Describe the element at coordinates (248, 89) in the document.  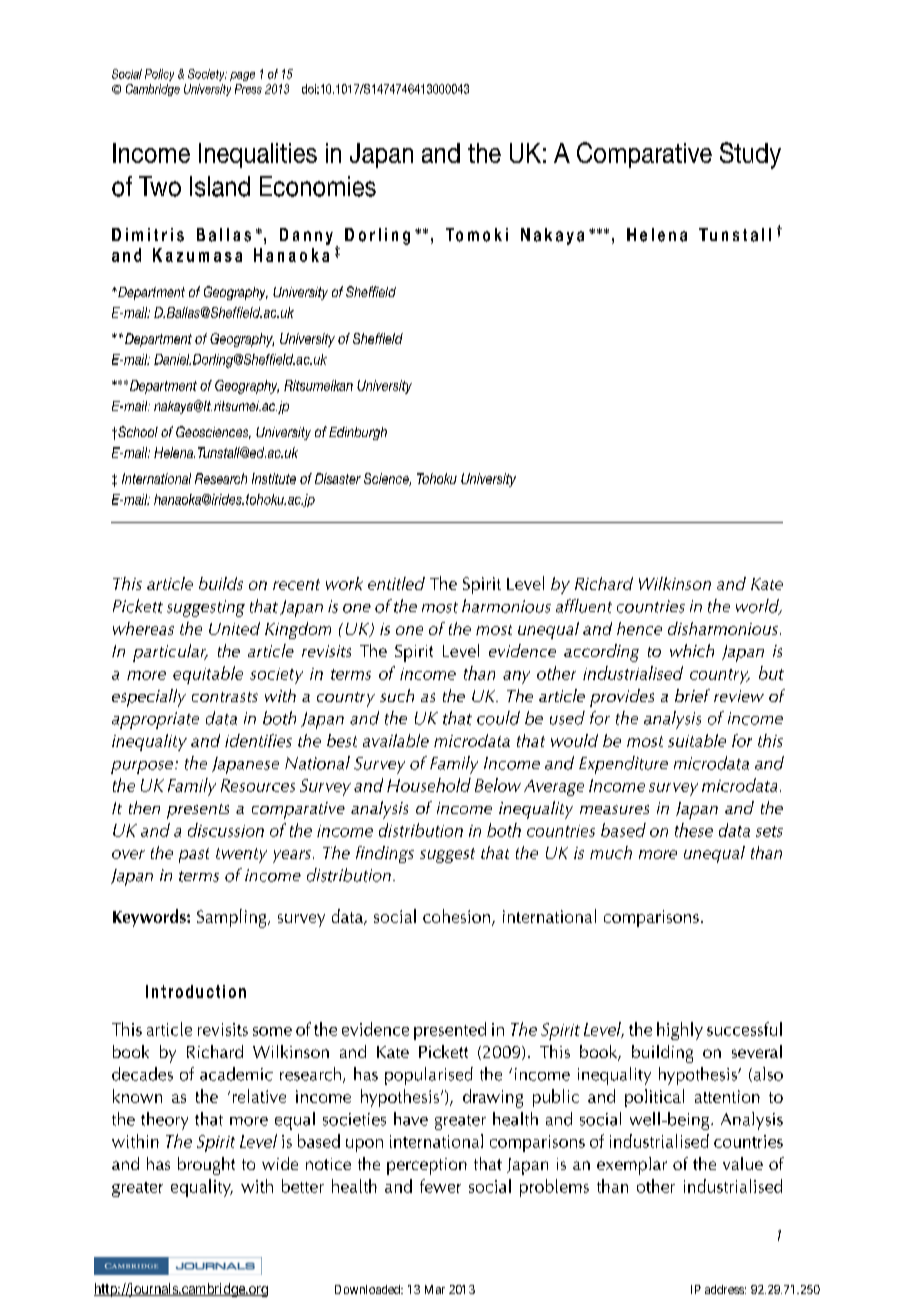
I see `Press` at that location.
